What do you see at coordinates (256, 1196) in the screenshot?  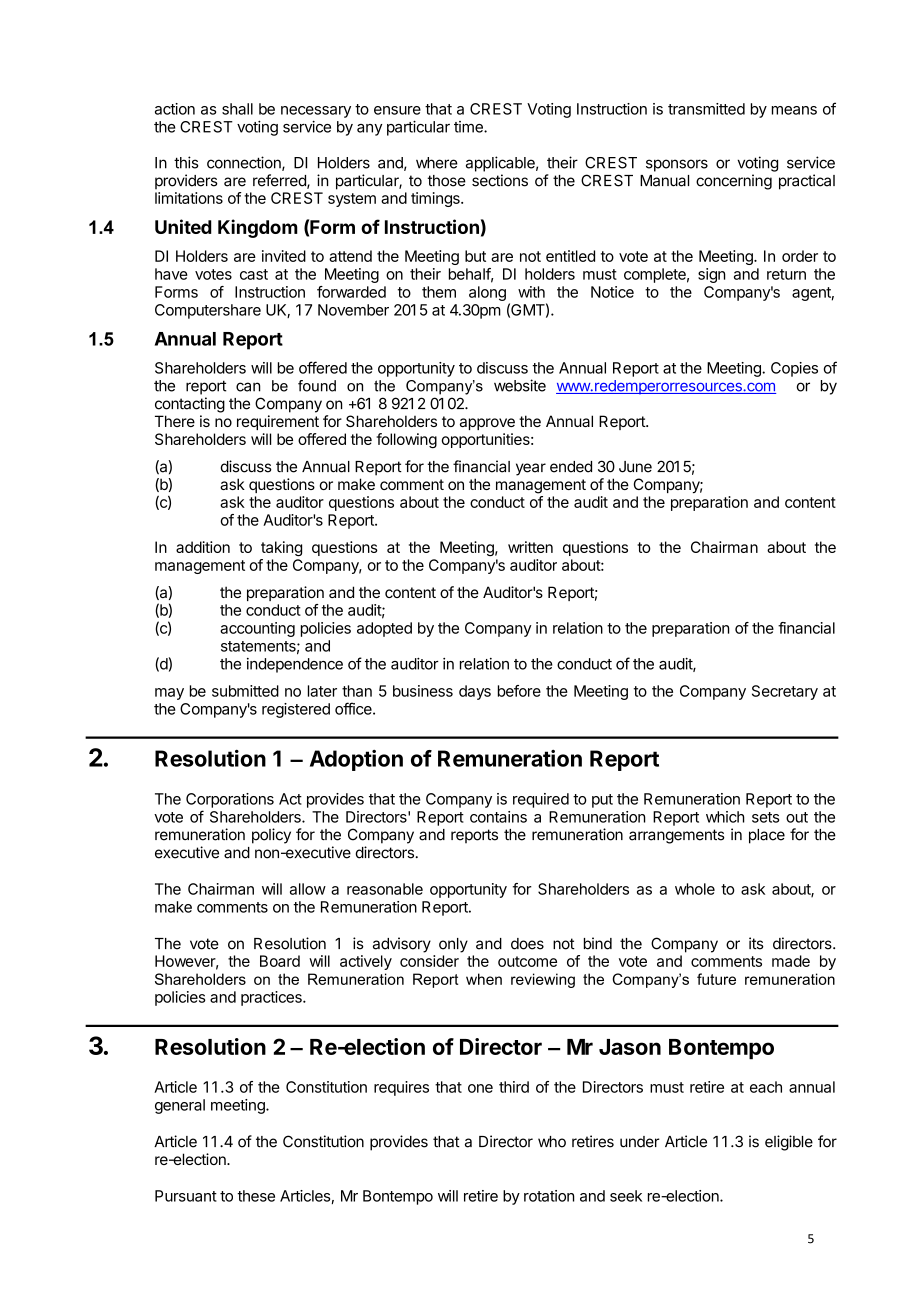 I see `these` at bounding box center [256, 1196].
